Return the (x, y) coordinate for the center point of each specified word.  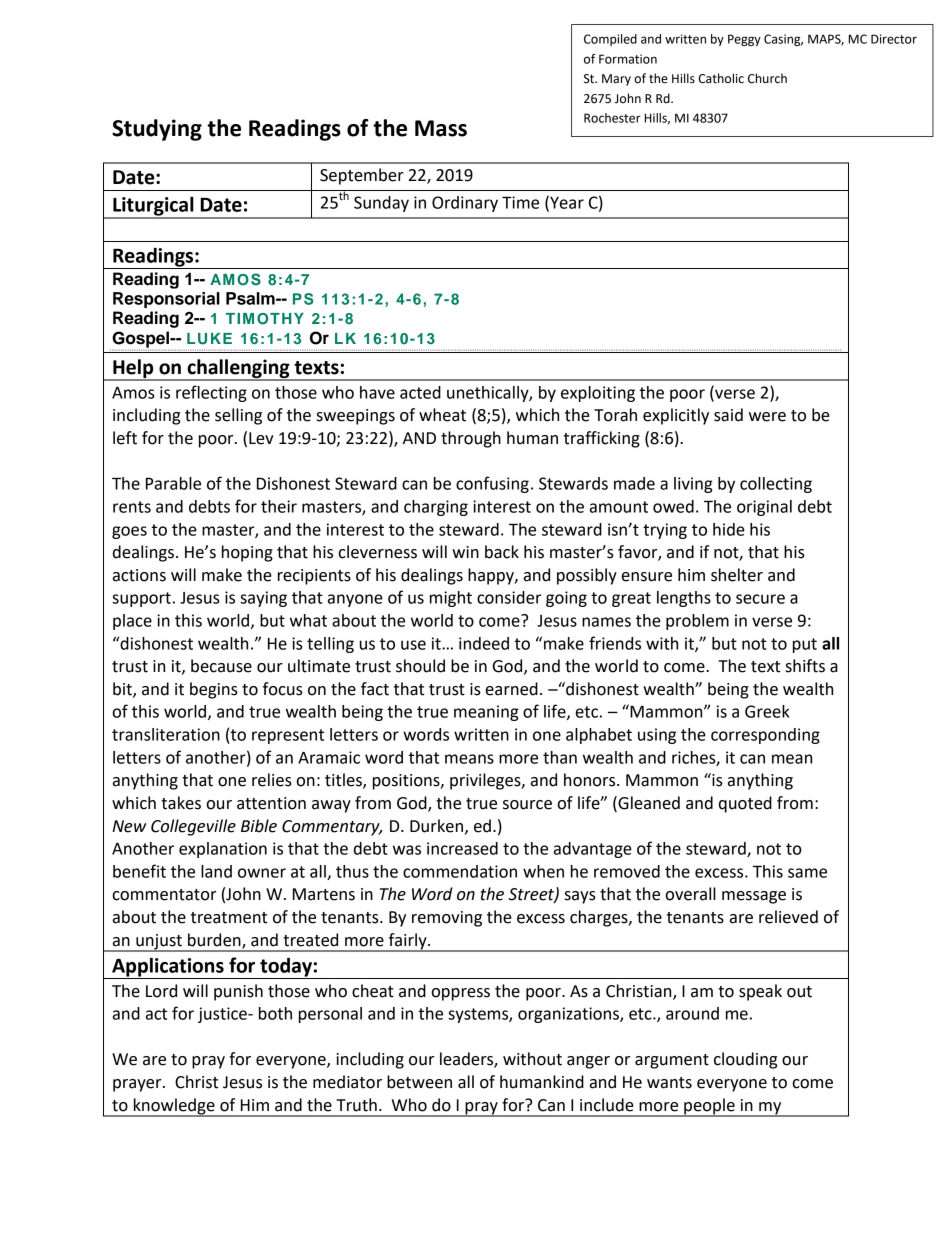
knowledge (174, 1107)
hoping (247, 553)
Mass (441, 128)
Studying (157, 130)
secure (760, 599)
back (502, 552)
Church (767, 78)
